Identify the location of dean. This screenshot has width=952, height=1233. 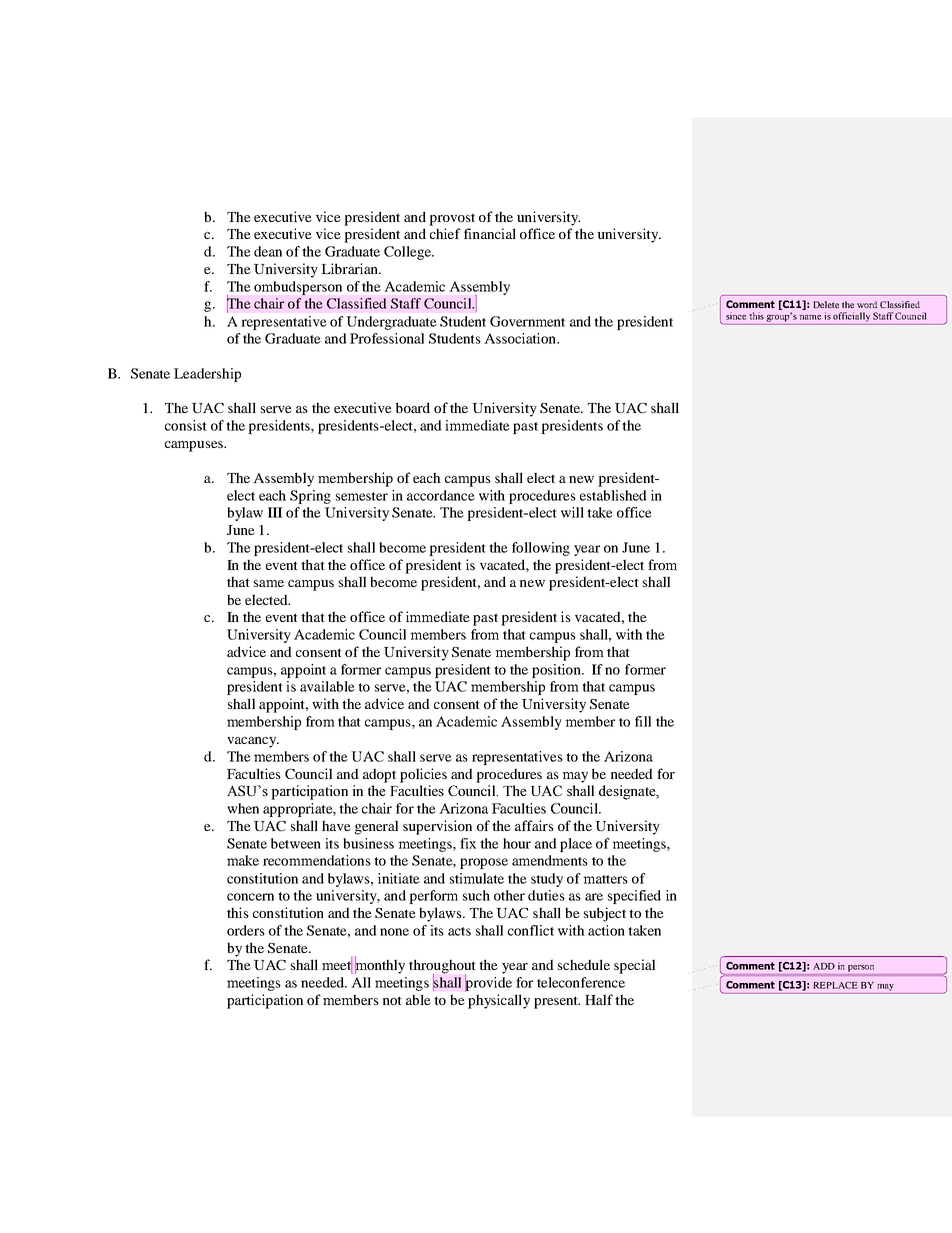
(268, 251).
